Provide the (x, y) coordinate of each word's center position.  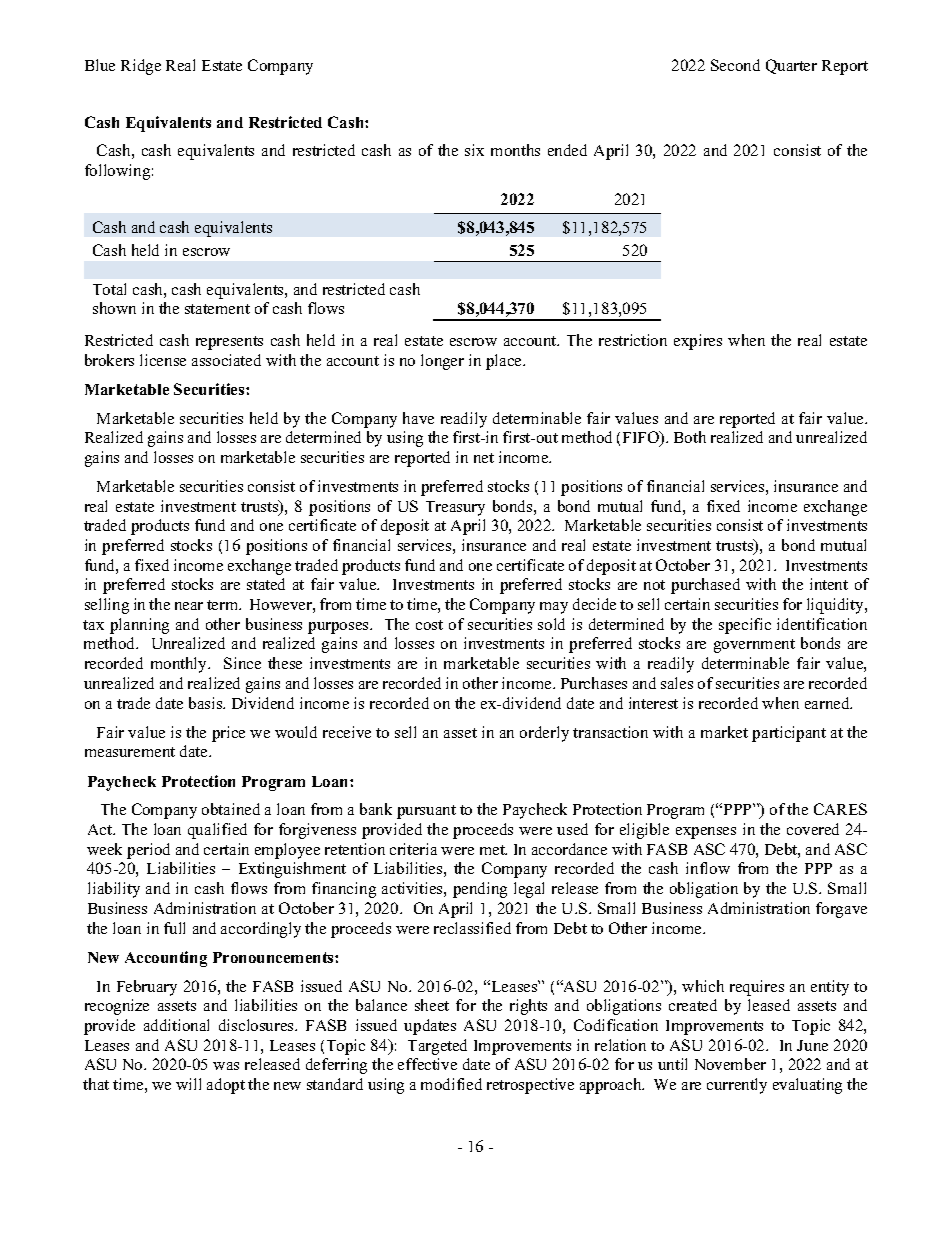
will (188, 1084)
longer (442, 362)
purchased (705, 586)
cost (429, 625)
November (730, 1064)
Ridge (141, 67)
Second (735, 65)
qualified (217, 831)
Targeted (437, 1047)
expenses (706, 833)
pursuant (426, 812)
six (474, 150)
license (163, 360)
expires (698, 342)
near (189, 606)
